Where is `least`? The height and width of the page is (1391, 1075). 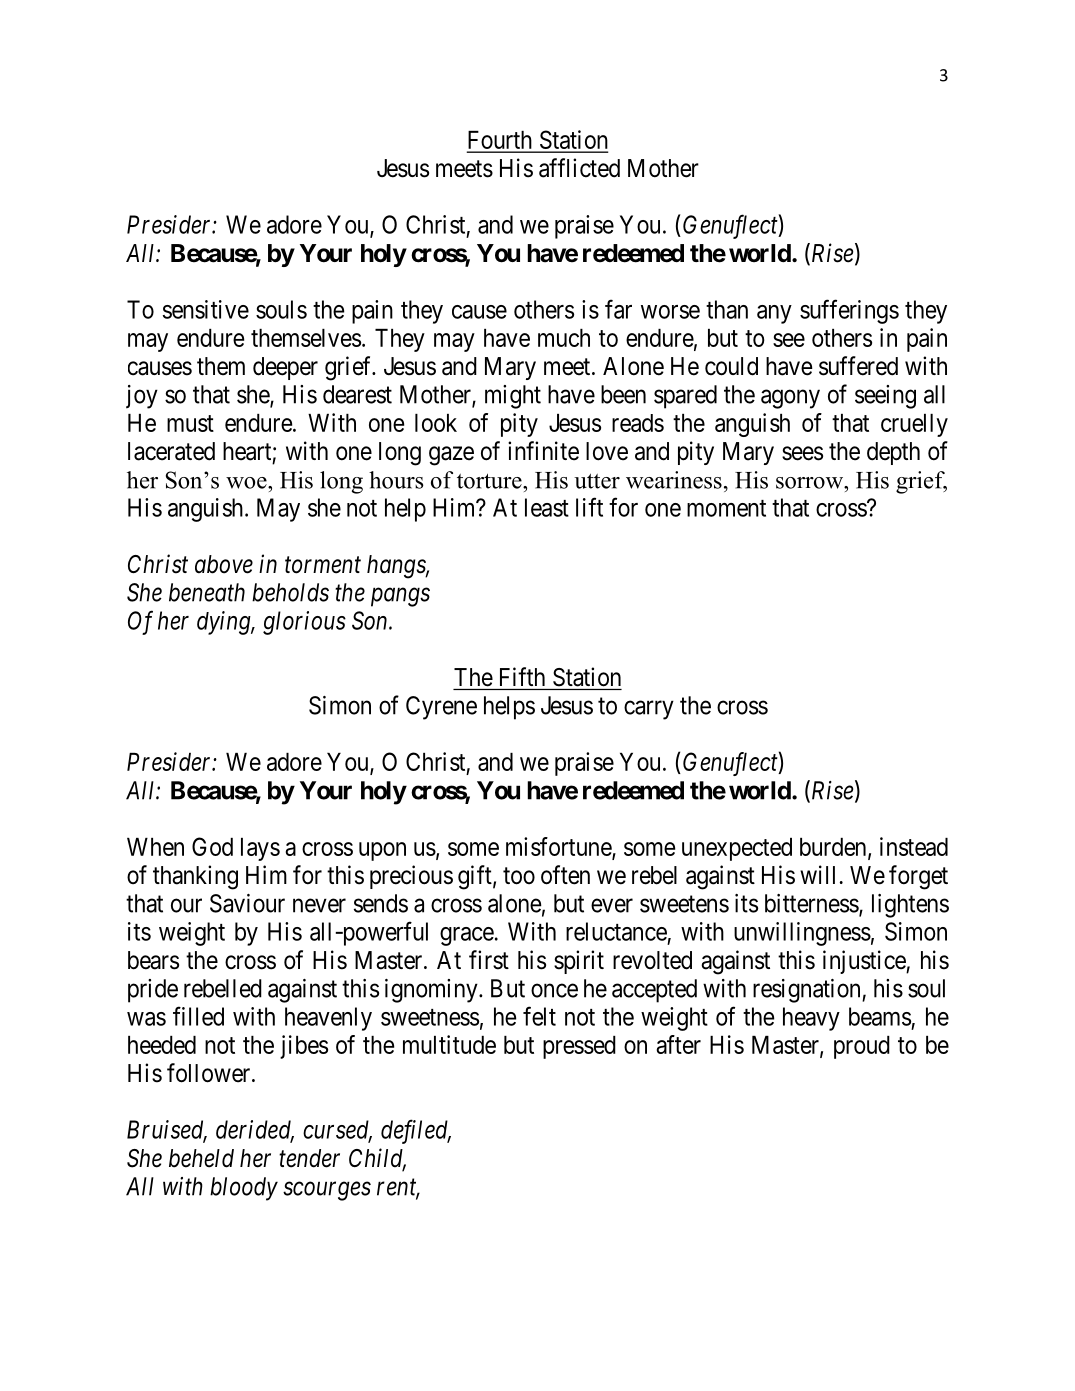 least is located at coordinates (547, 507).
